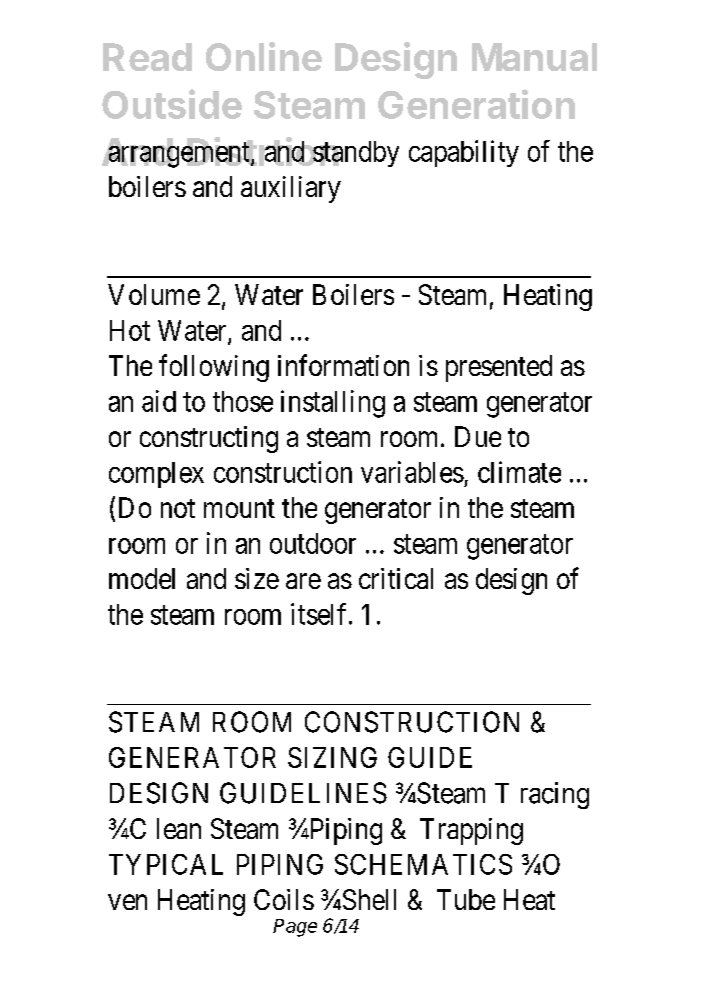 Image resolution: width=705 pixels, height=993 pixels. What do you see at coordinates (214, 368) in the screenshot?
I see `following` at bounding box center [214, 368].
